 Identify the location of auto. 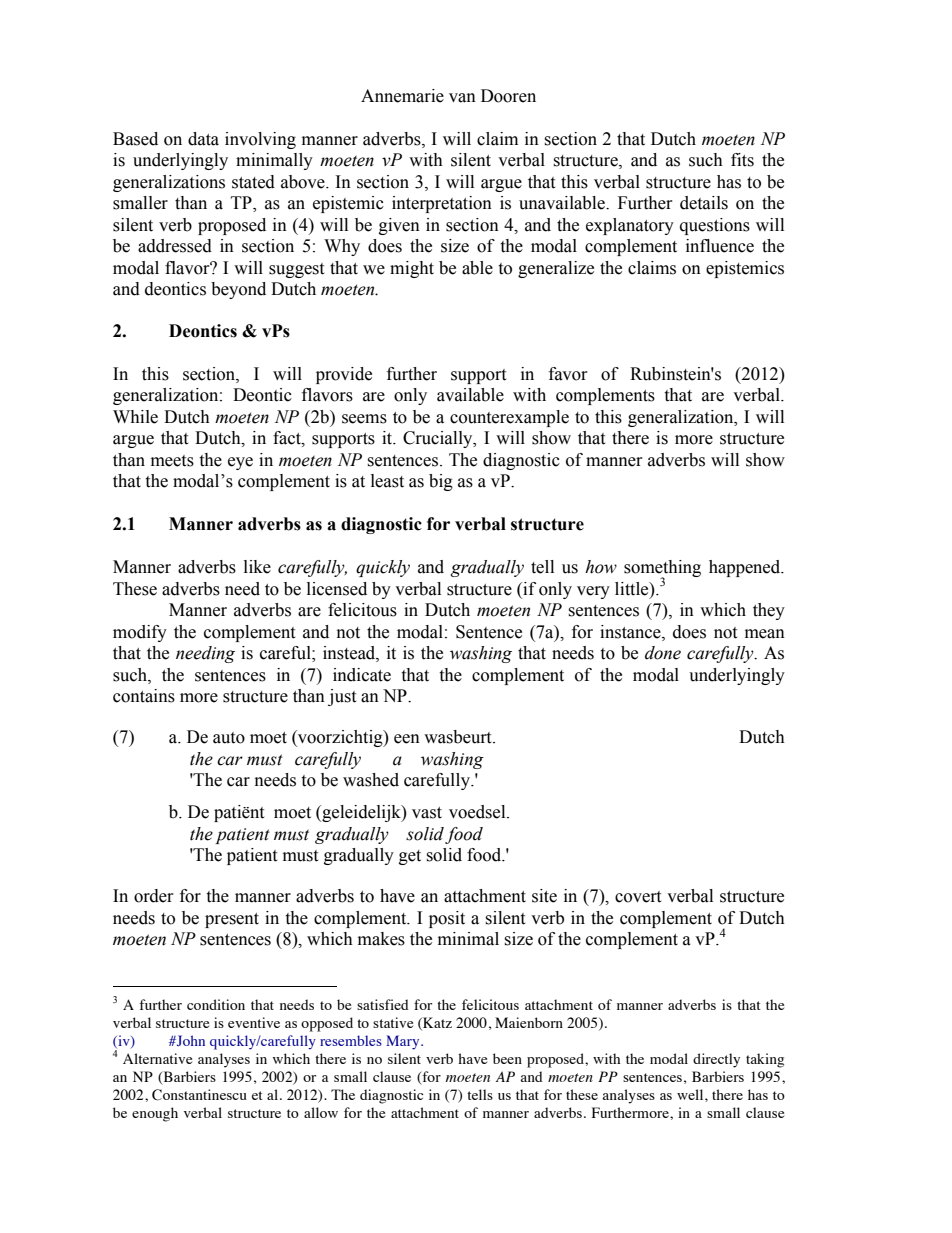
(229, 738).
